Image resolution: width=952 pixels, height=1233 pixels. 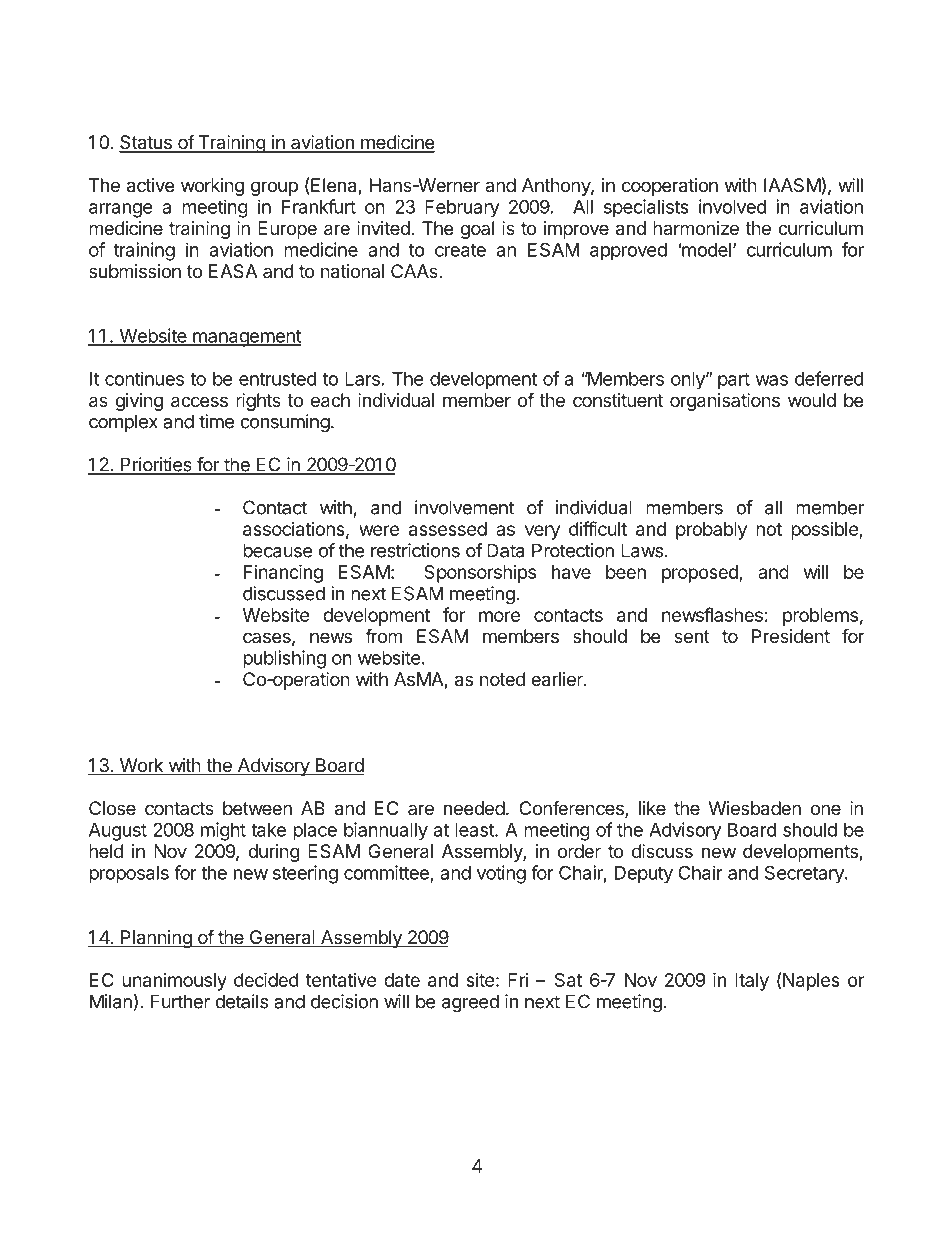 I want to click on sent, so click(x=692, y=636).
